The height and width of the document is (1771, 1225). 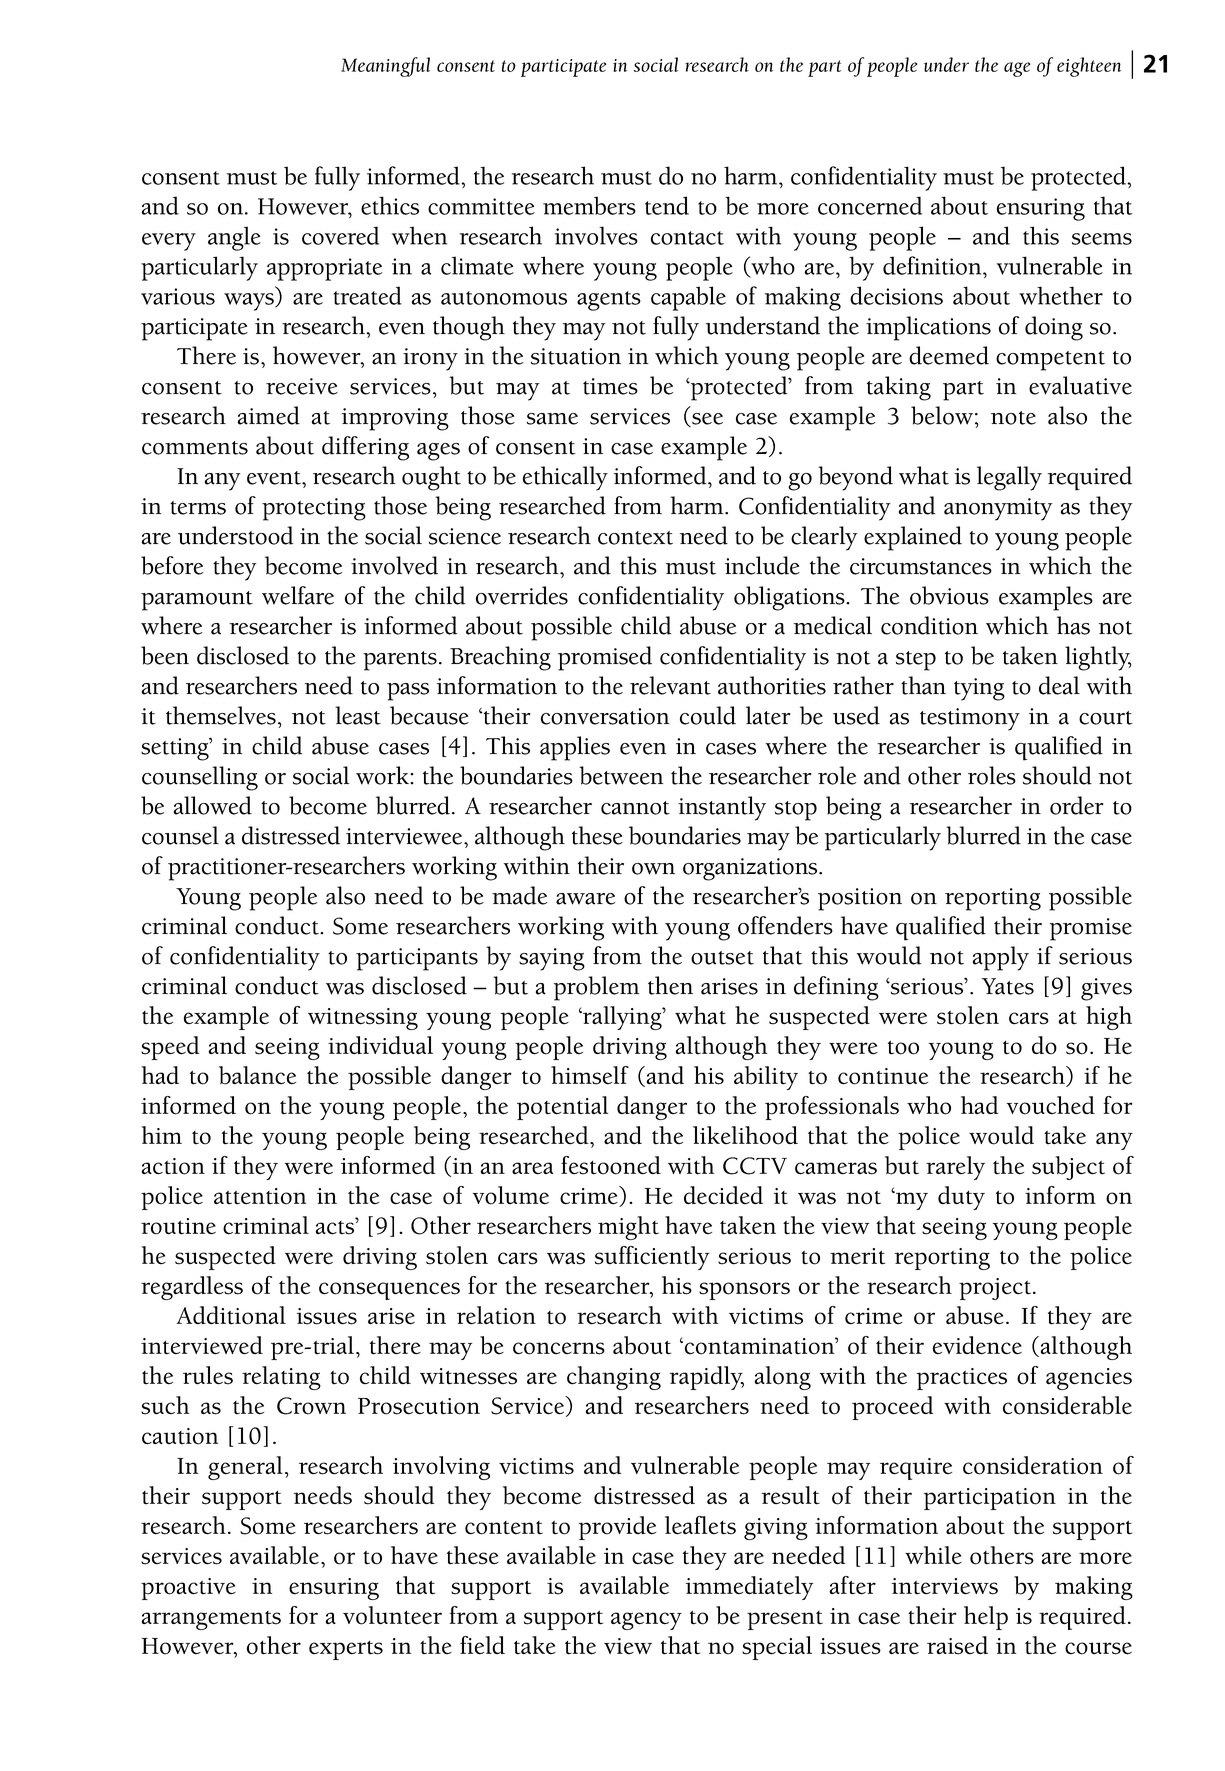 I want to click on agency, so click(x=646, y=1621).
